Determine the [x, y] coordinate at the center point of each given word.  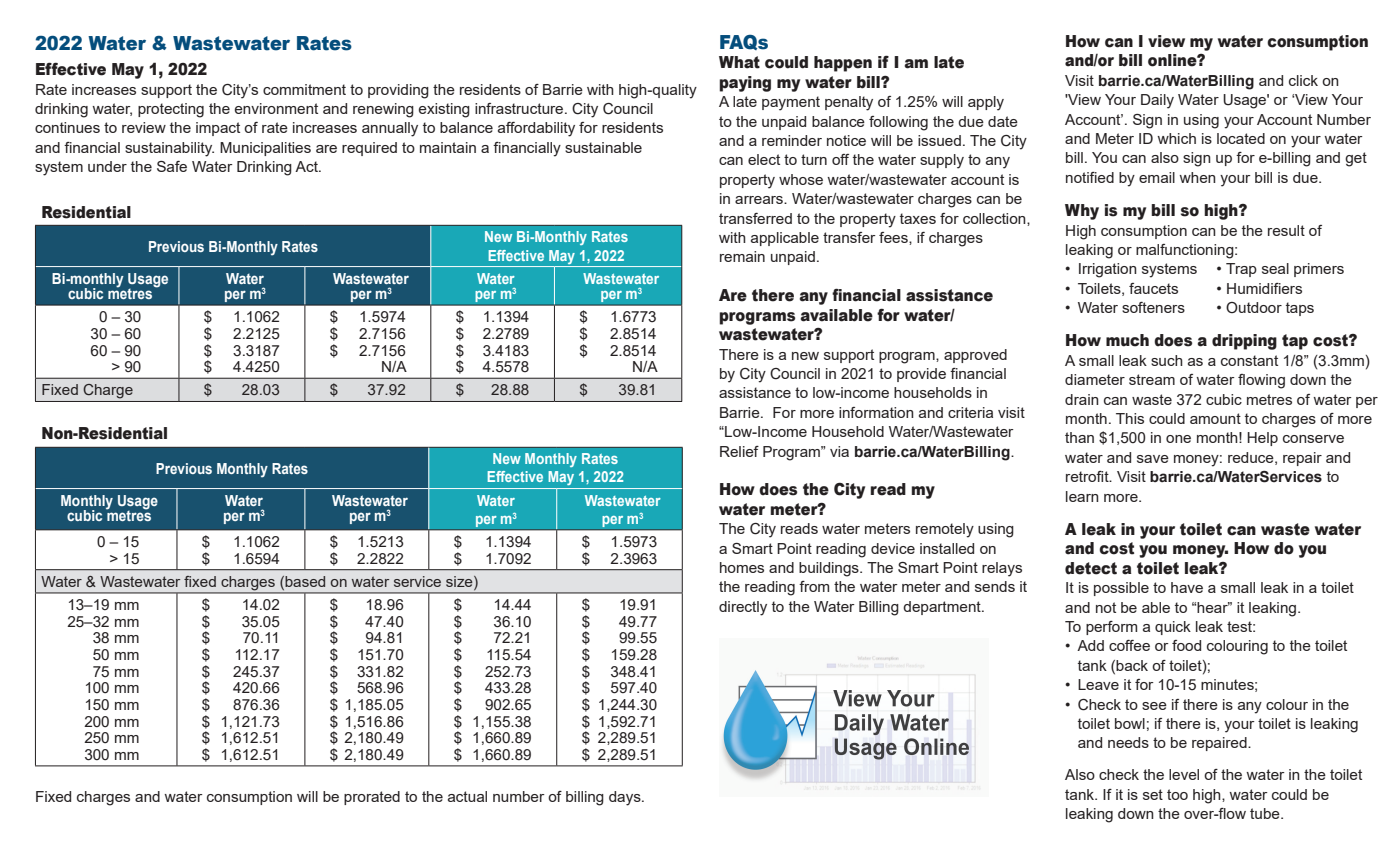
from [814, 586]
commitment [304, 89]
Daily [1157, 101]
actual [467, 796]
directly [743, 608]
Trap [1241, 270]
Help [1262, 439]
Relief [739, 451]
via [839, 451]
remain [742, 256]
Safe [172, 166]
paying [745, 84]
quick [1173, 628]
